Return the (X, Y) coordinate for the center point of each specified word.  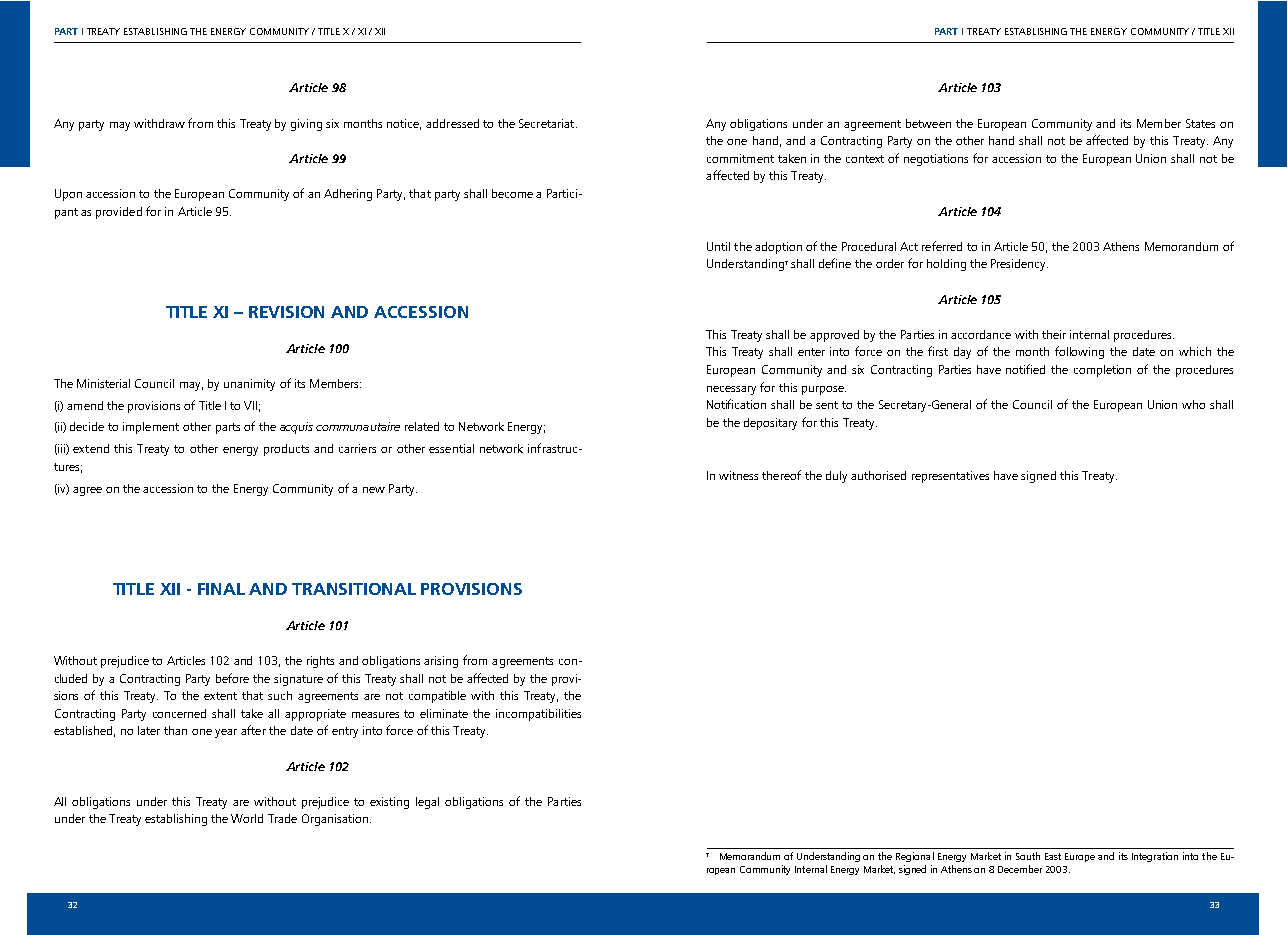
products (286, 450)
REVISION (286, 312)
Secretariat (548, 123)
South (1028, 856)
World (247, 818)
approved (834, 336)
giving (306, 125)
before (232, 678)
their (1054, 334)
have (1006, 475)
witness (738, 475)
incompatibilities (538, 715)
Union (1151, 158)
